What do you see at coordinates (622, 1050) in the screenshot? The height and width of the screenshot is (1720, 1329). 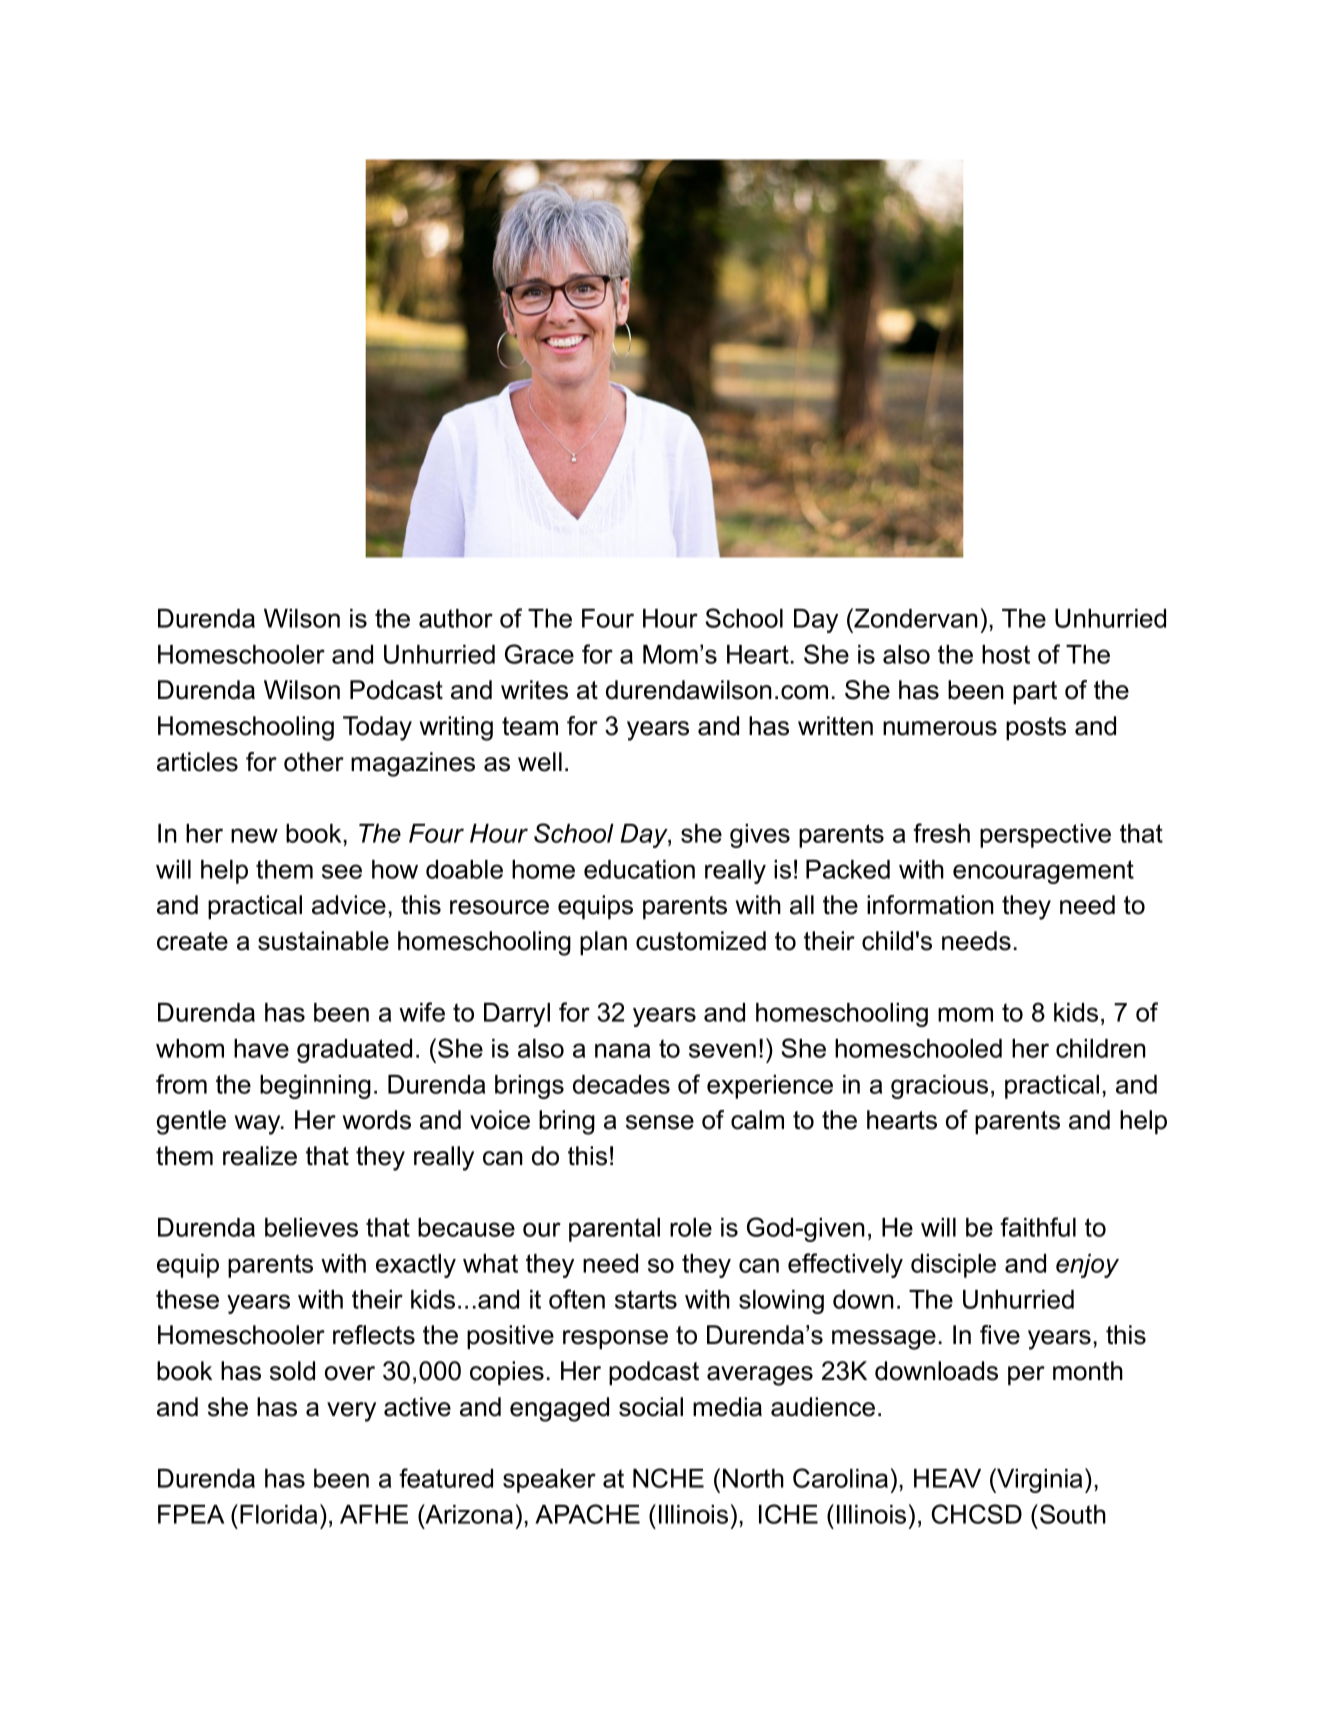 I see `nana` at bounding box center [622, 1050].
